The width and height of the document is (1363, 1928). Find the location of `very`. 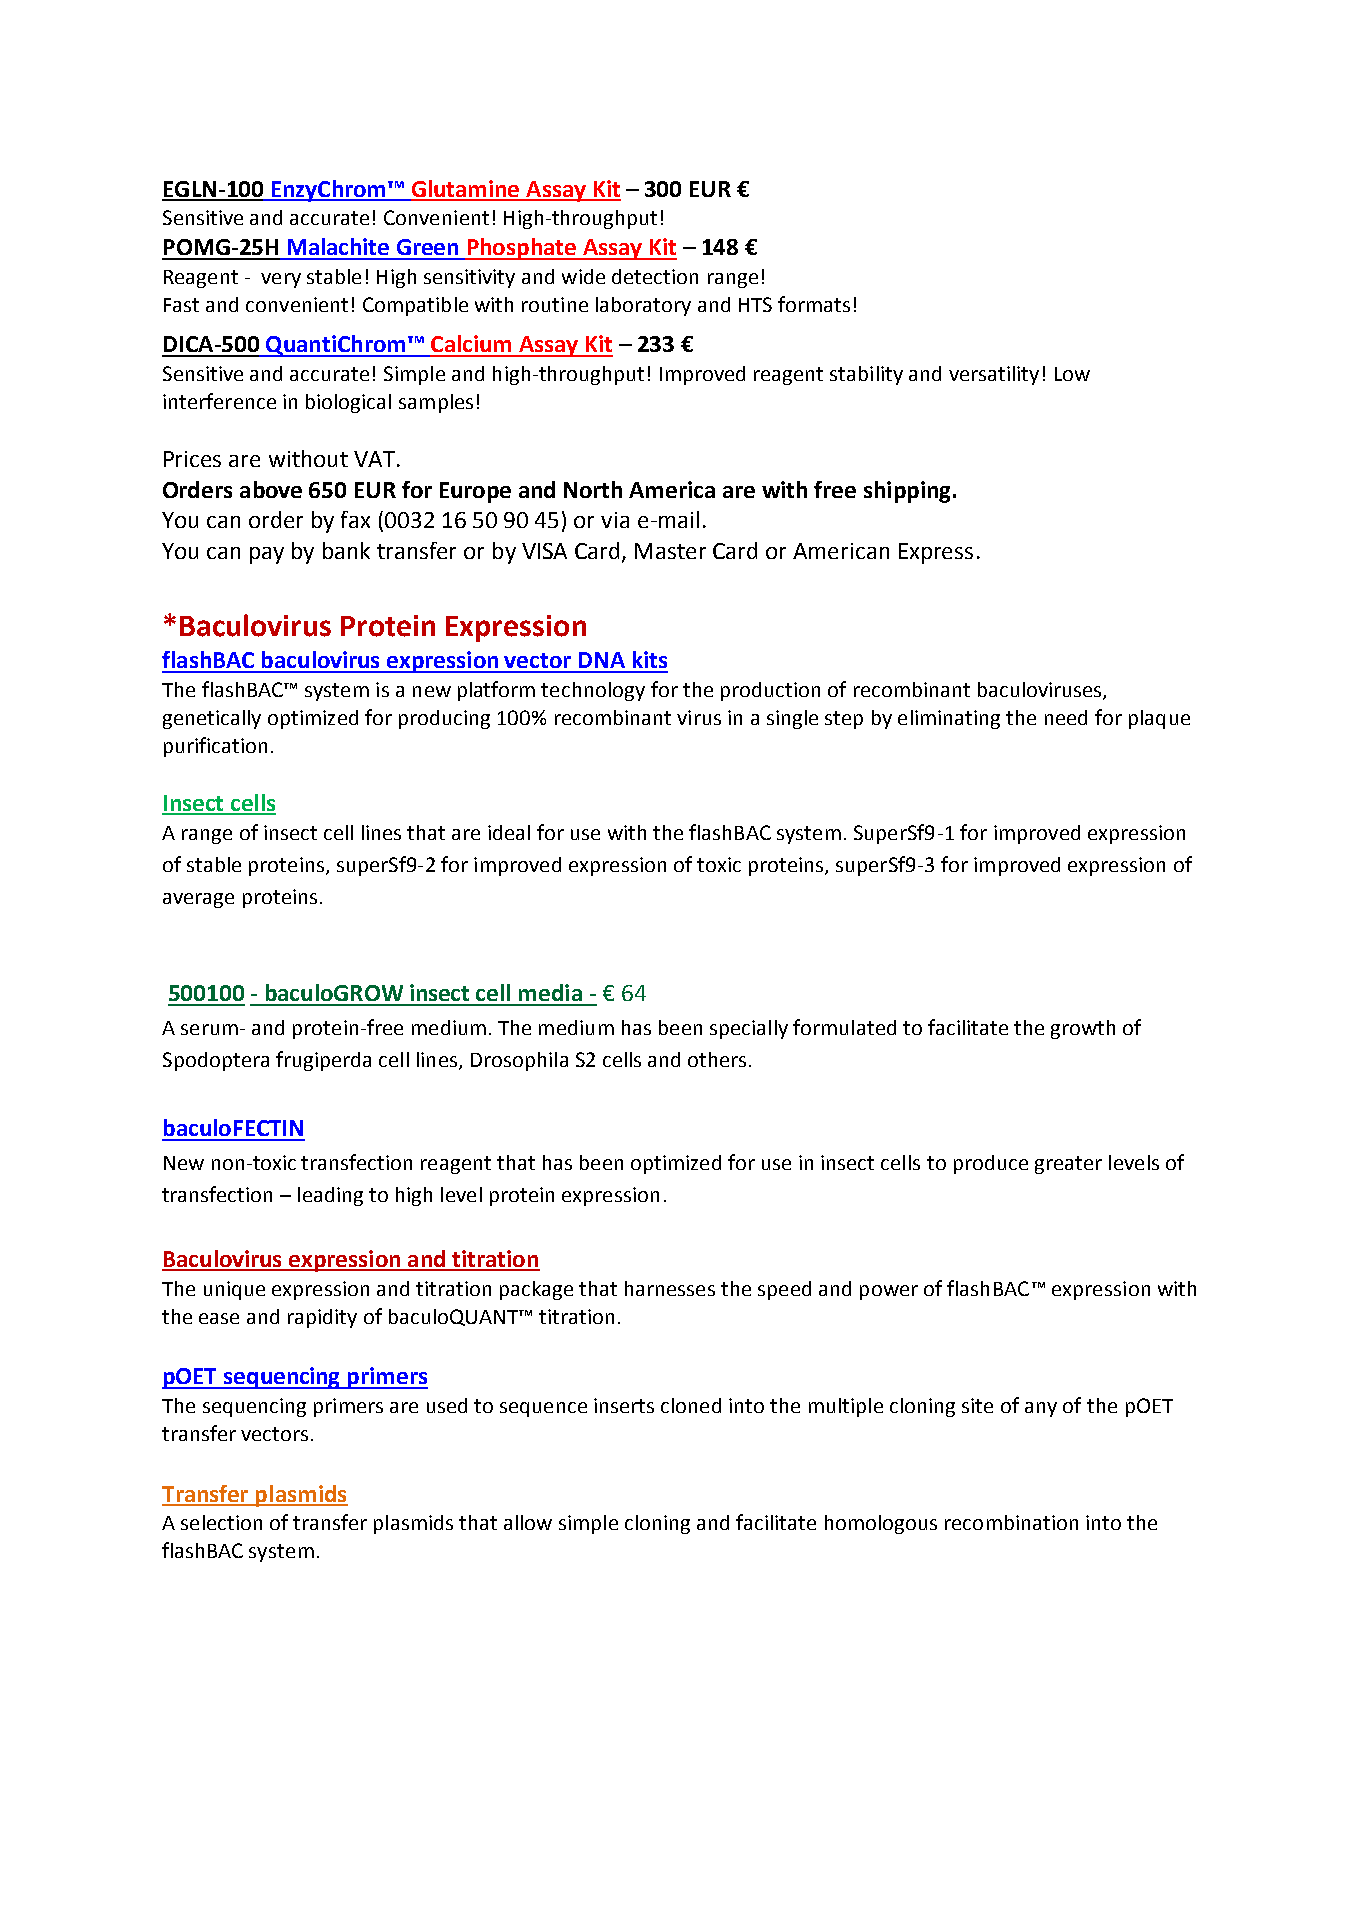

very is located at coordinates (281, 280).
